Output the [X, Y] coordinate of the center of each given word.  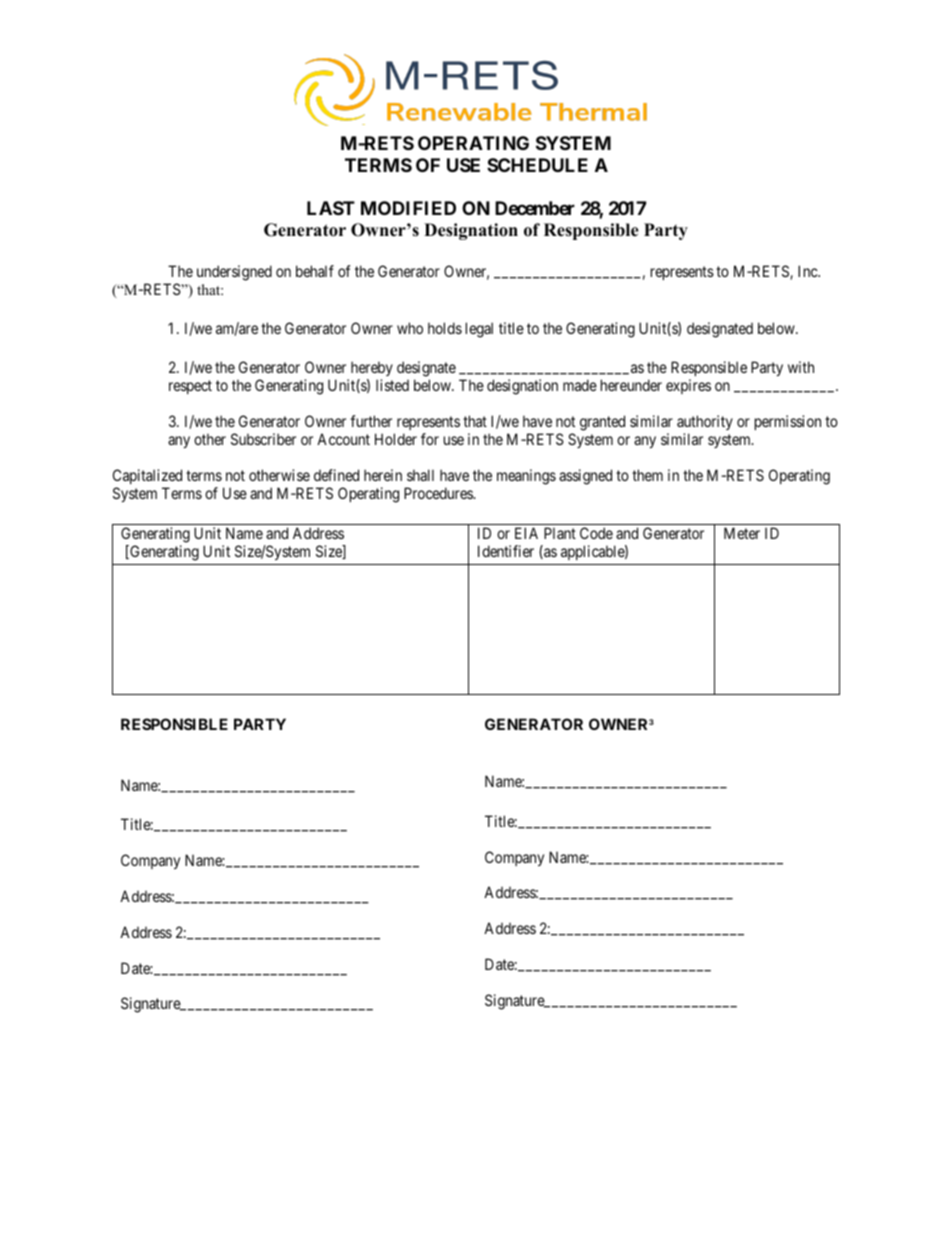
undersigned [234, 273]
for [430, 439]
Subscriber [263, 439]
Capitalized [147, 476]
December [535, 208]
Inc [808, 271]
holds [445, 328]
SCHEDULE [537, 165]
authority [705, 422]
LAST [331, 208]
